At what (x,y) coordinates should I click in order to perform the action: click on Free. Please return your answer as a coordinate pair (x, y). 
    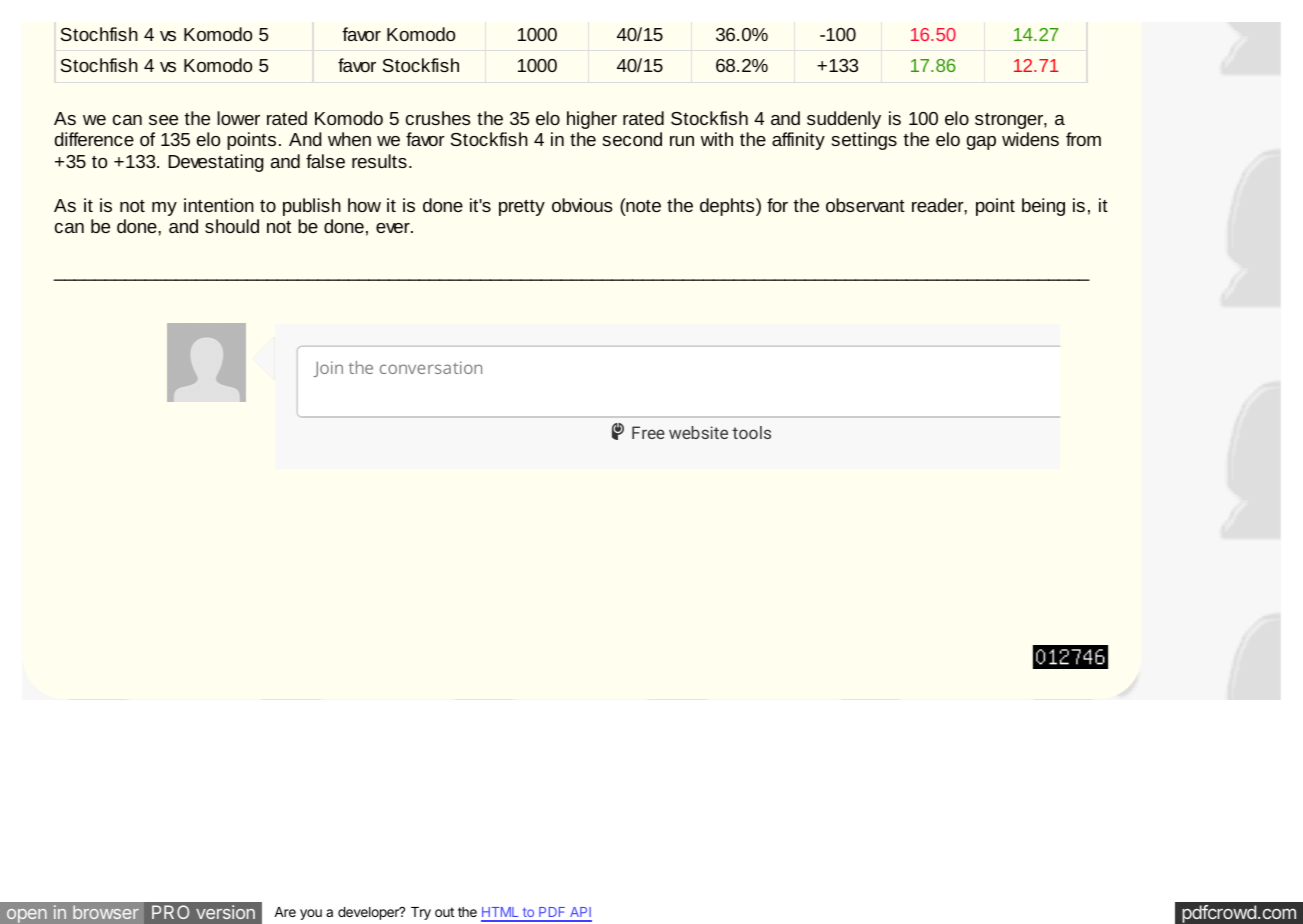
    Looking at the image, I should click on (648, 432).
